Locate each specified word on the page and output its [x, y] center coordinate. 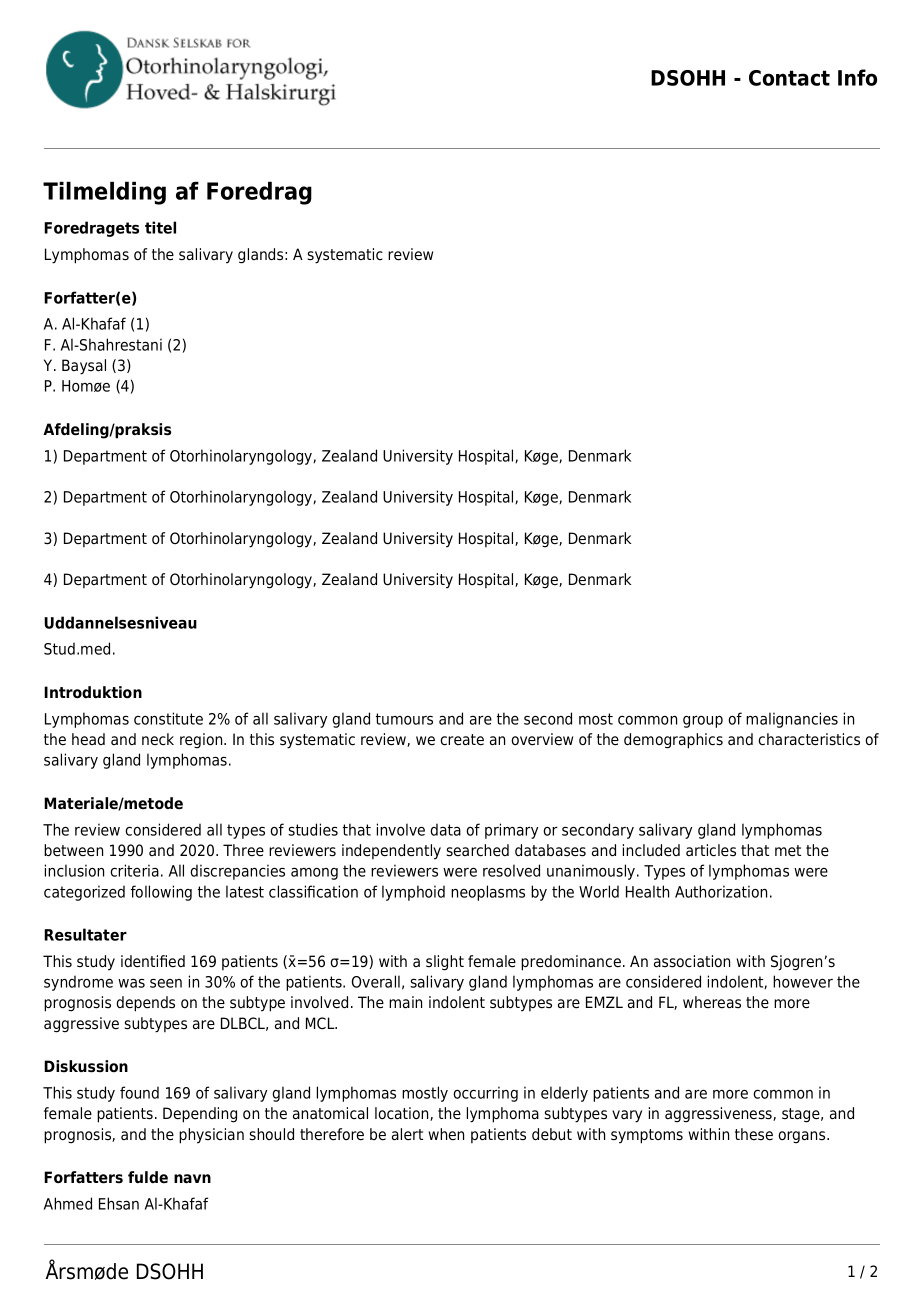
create [462, 740]
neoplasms [488, 893]
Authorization [721, 891]
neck [158, 739]
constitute [168, 718]
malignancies [792, 720]
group [703, 722]
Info [857, 77]
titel [160, 227]
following [161, 893]
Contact [789, 78]
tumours [404, 719]
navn [192, 1178]
